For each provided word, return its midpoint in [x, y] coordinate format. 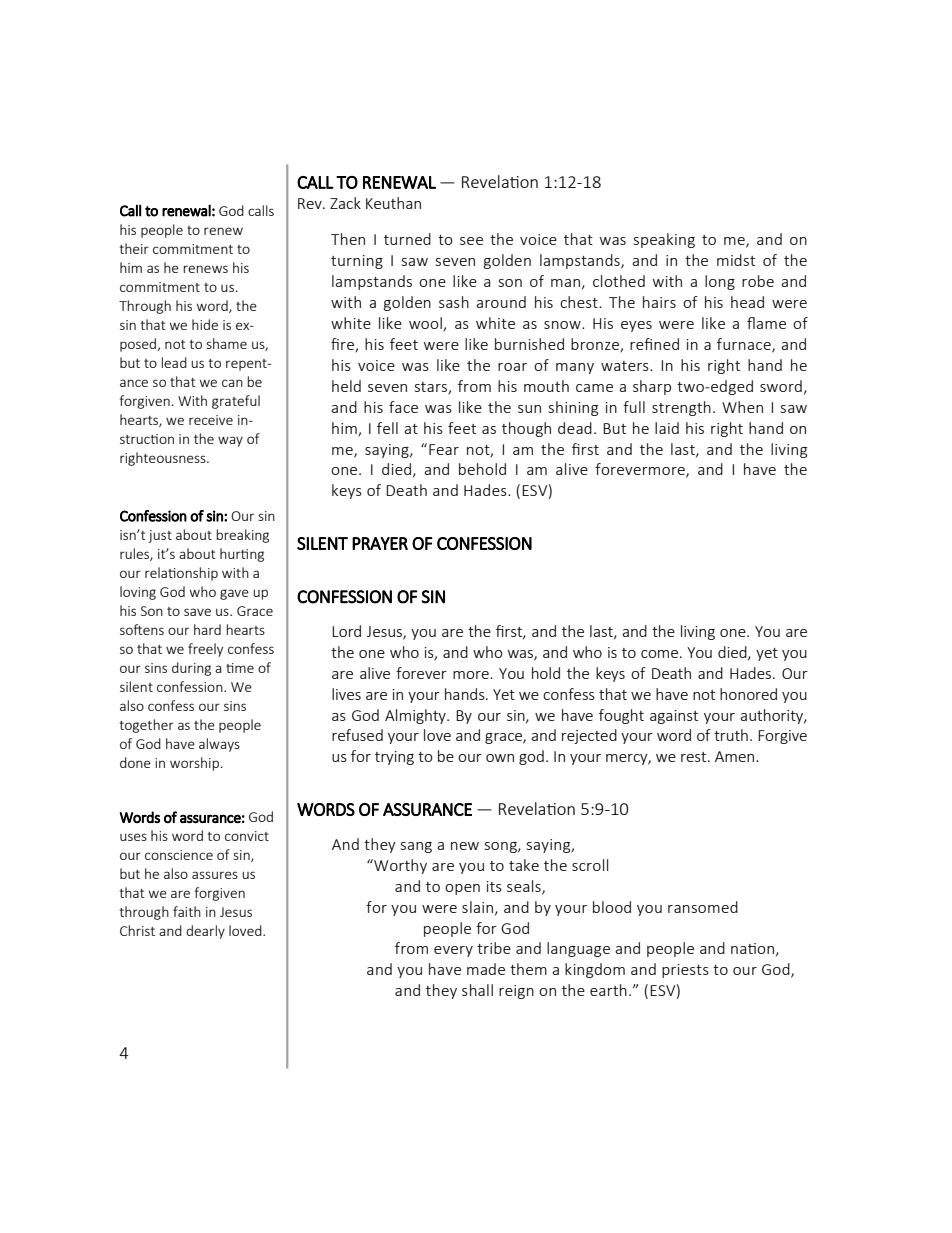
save [197, 612]
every [453, 951]
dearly [205, 932]
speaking [664, 240]
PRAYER [380, 543]
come [661, 654]
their [134, 248]
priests [685, 971]
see [471, 241]
